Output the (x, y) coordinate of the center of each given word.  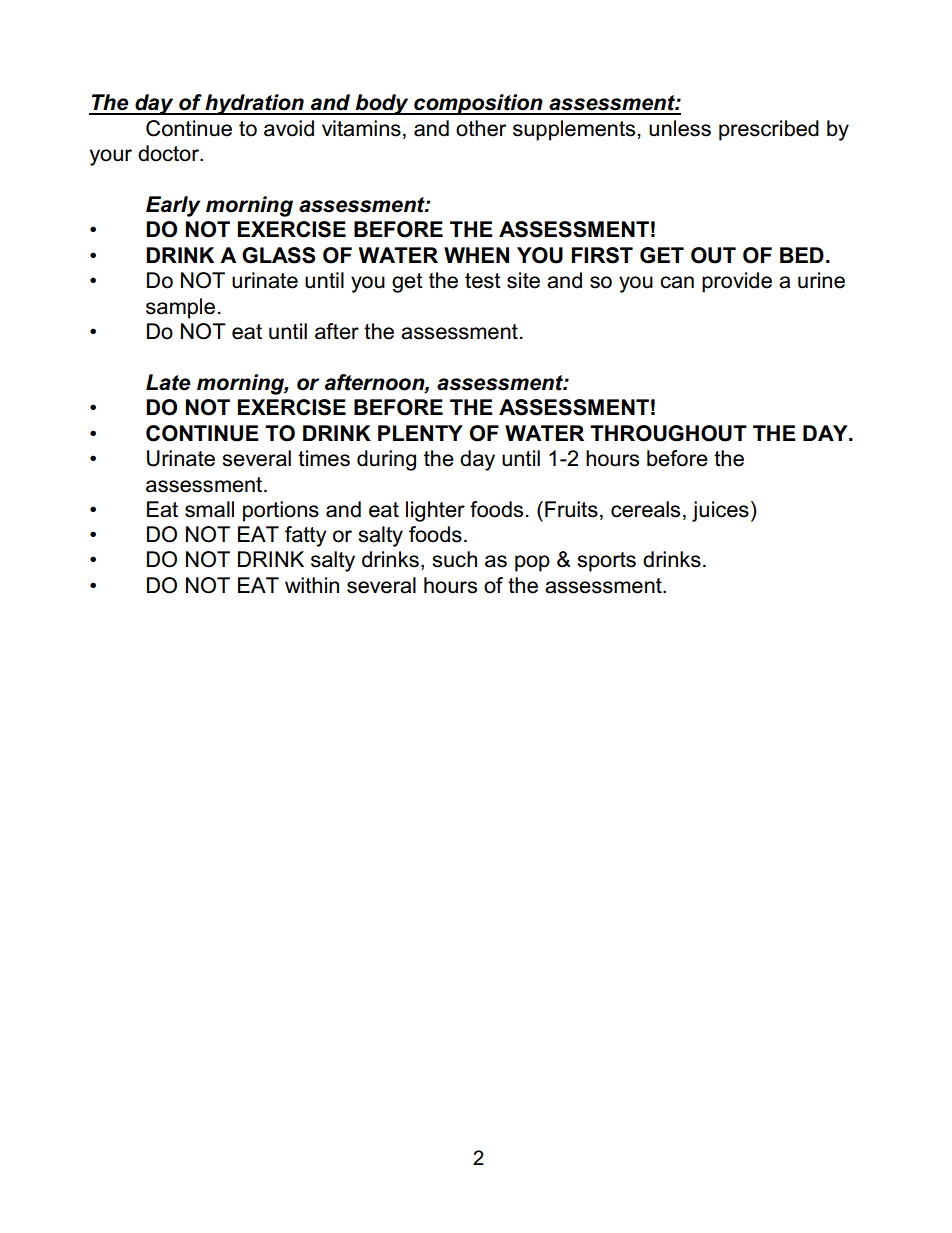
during (386, 460)
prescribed (769, 130)
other (481, 128)
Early (173, 206)
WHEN (476, 255)
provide (737, 282)
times (324, 458)
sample (180, 308)
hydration (254, 104)
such (454, 559)
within (312, 585)
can (677, 282)
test (483, 281)
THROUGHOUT (668, 433)
